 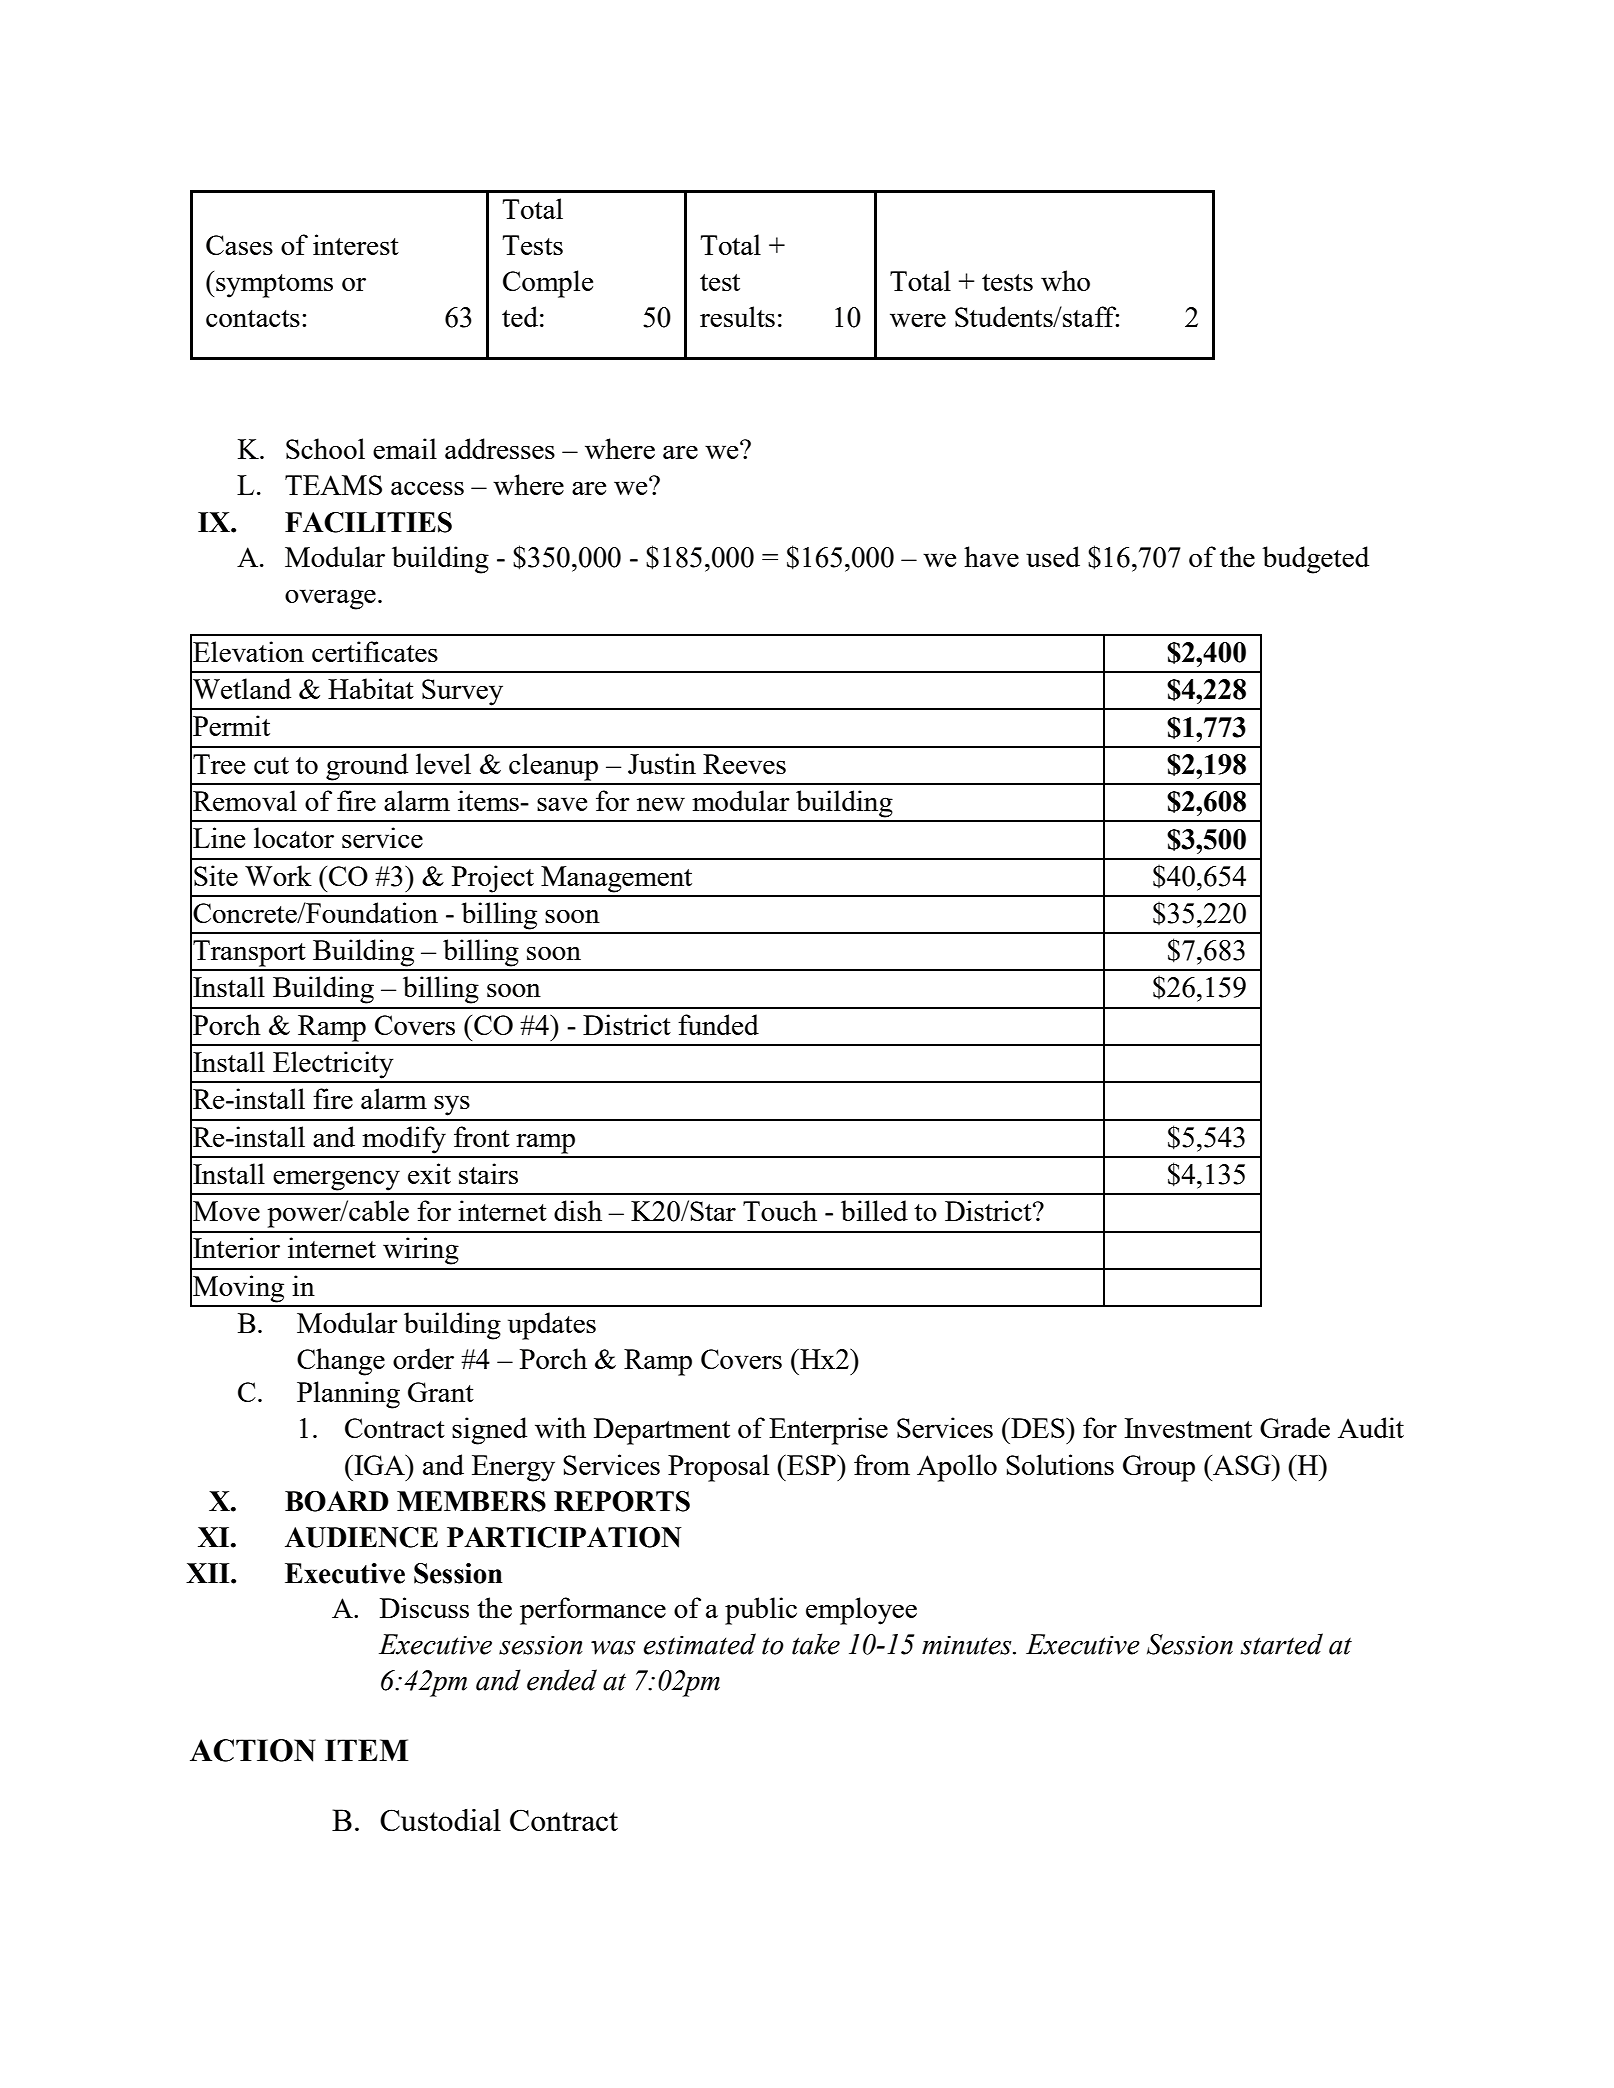 What do you see at coordinates (452, 1105) in the screenshot?
I see `sys` at bounding box center [452, 1105].
